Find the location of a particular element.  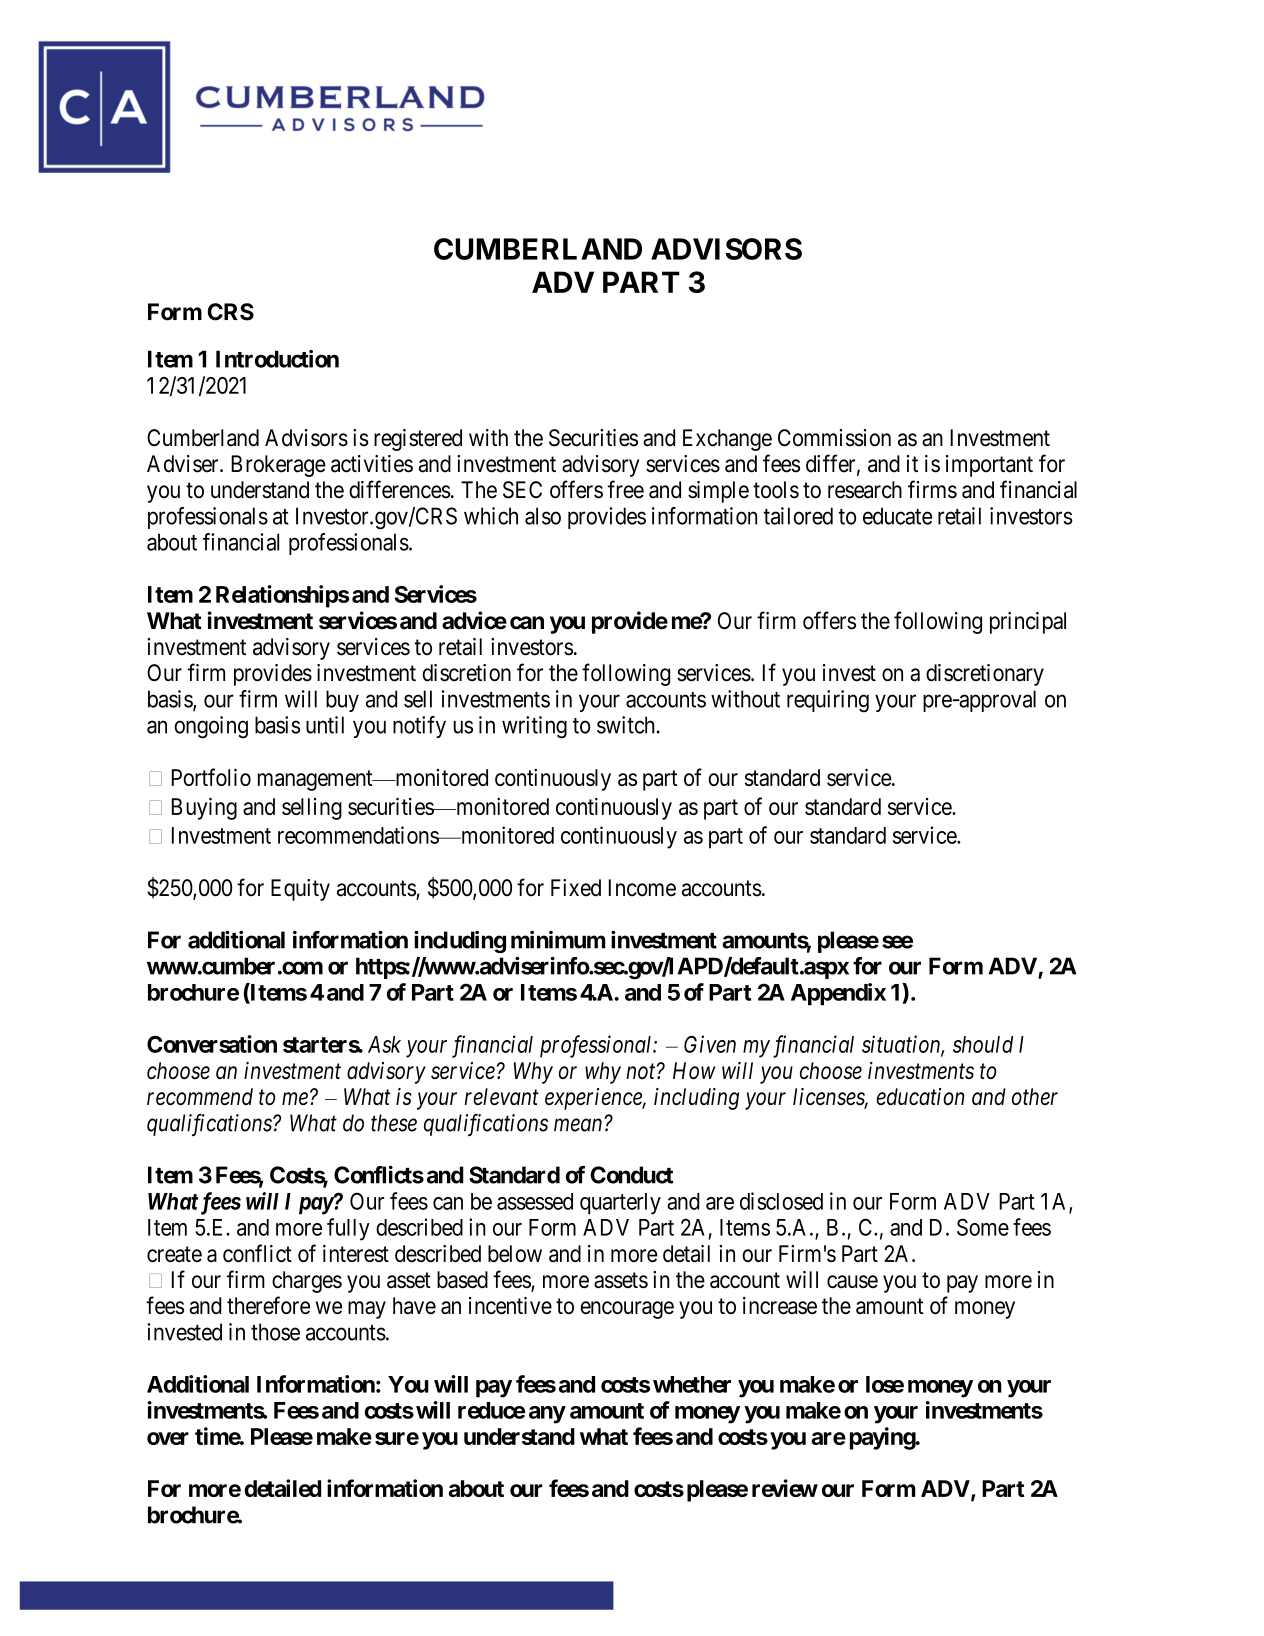

Exchange is located at coordinates (727, 440).
